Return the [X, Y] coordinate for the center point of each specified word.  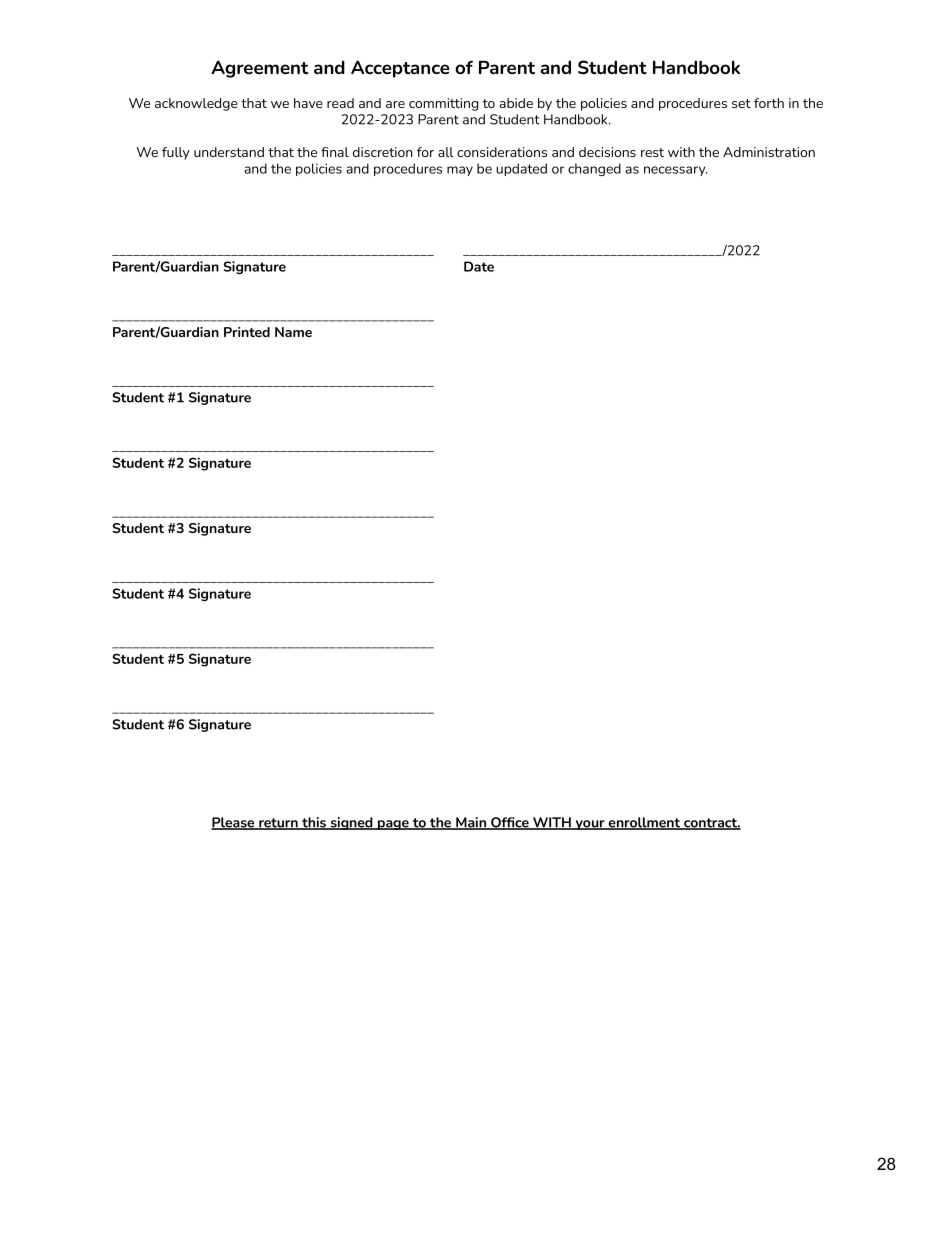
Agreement [260, 69]
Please [234, 823]
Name [293, 332]
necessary [676, 171]
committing [443, 104]
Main [471, 823]
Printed [247, 332]
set [741, 103]
